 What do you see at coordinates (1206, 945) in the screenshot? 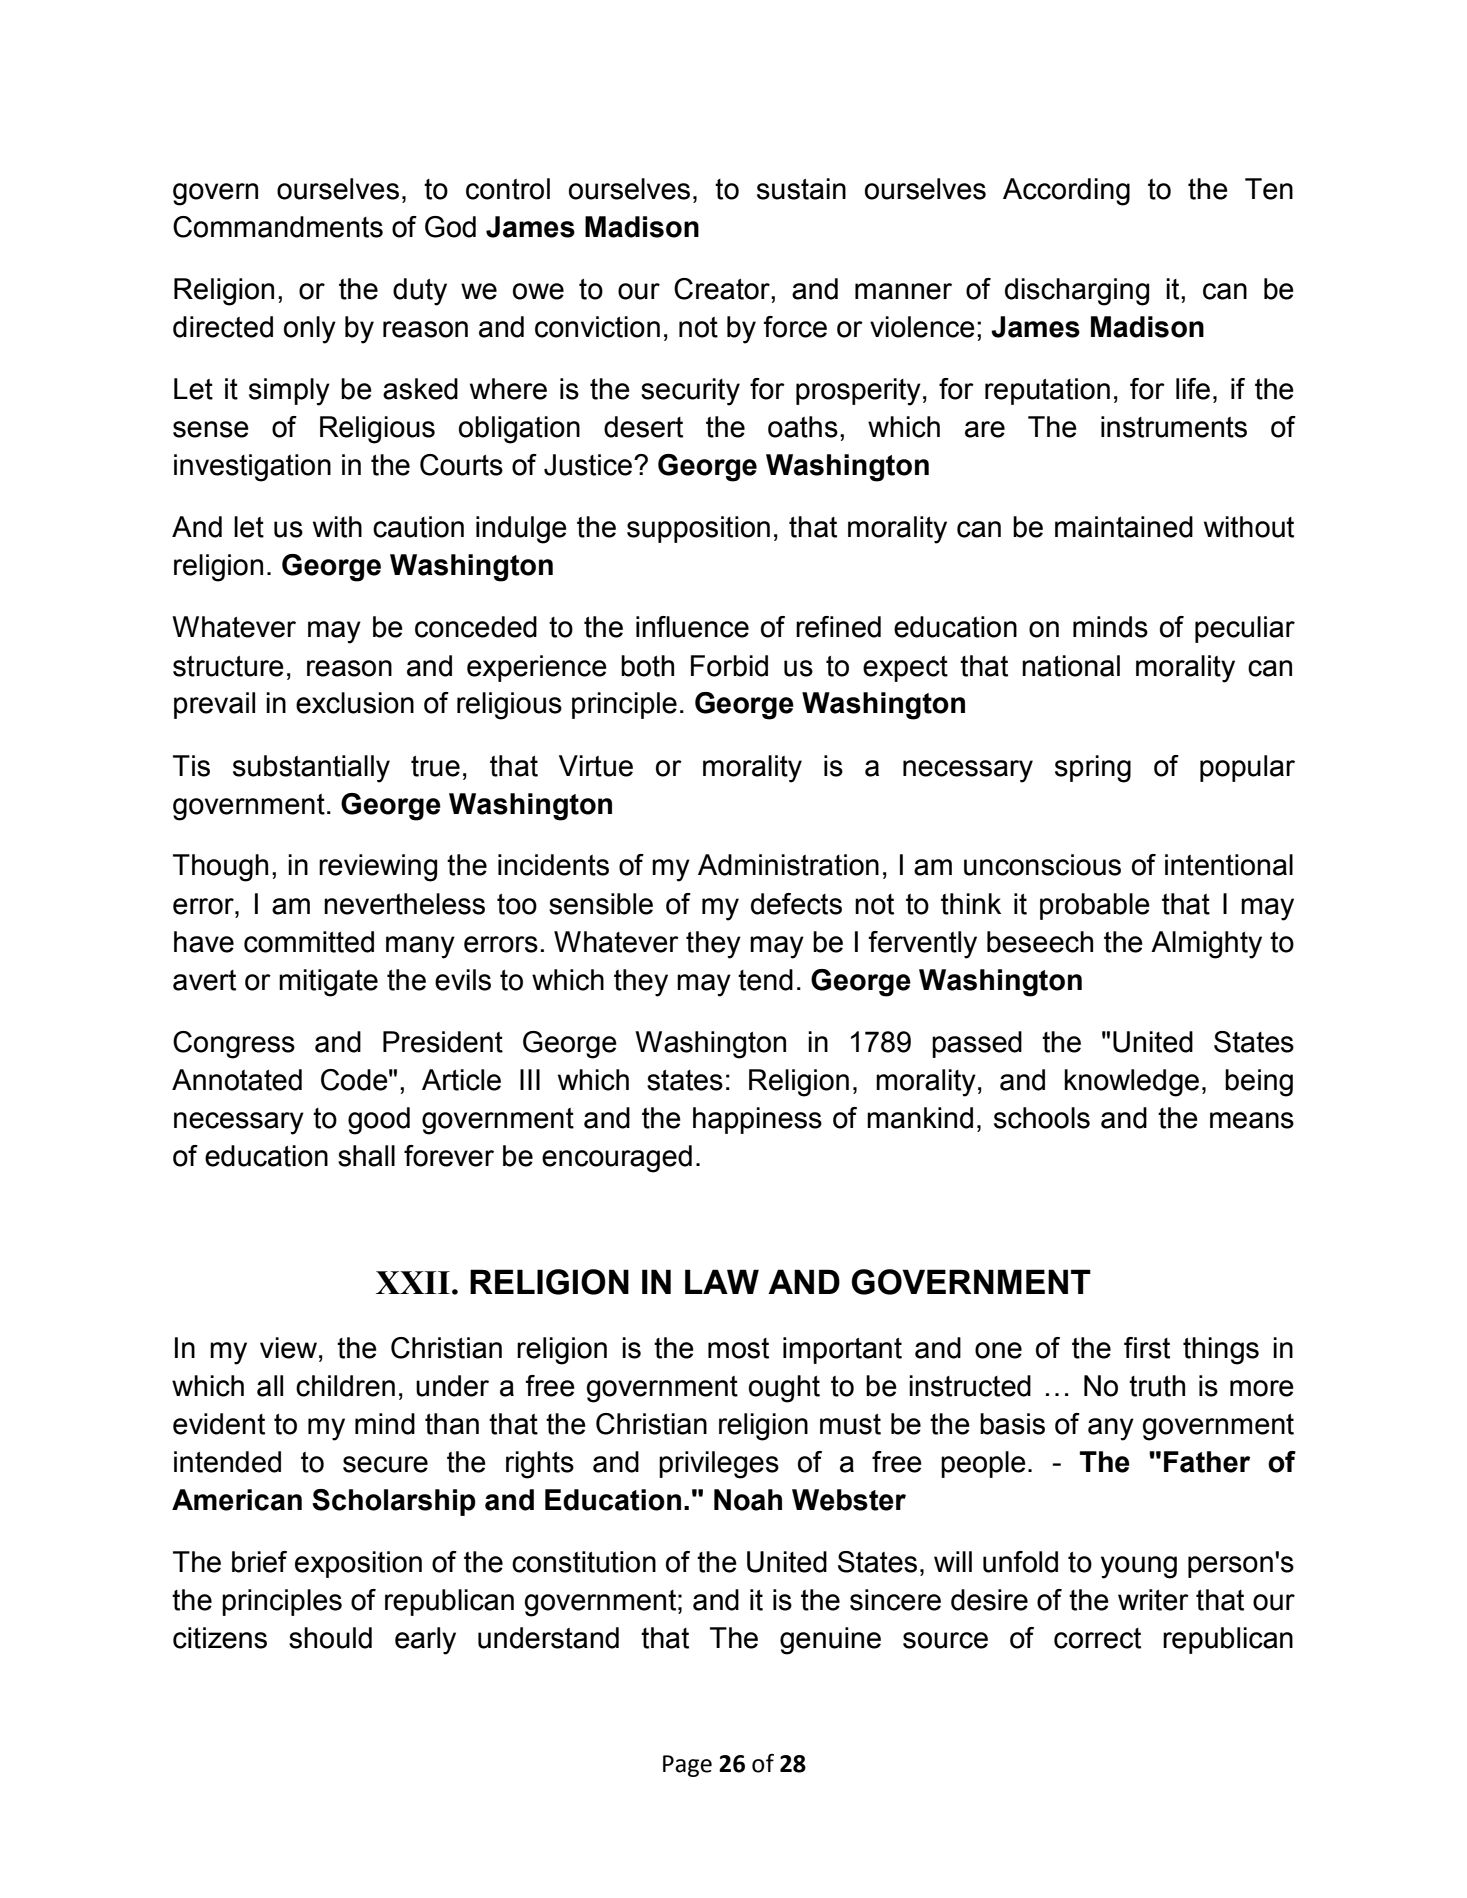
I see `Almighty` at bounding box center [1206, 945].
